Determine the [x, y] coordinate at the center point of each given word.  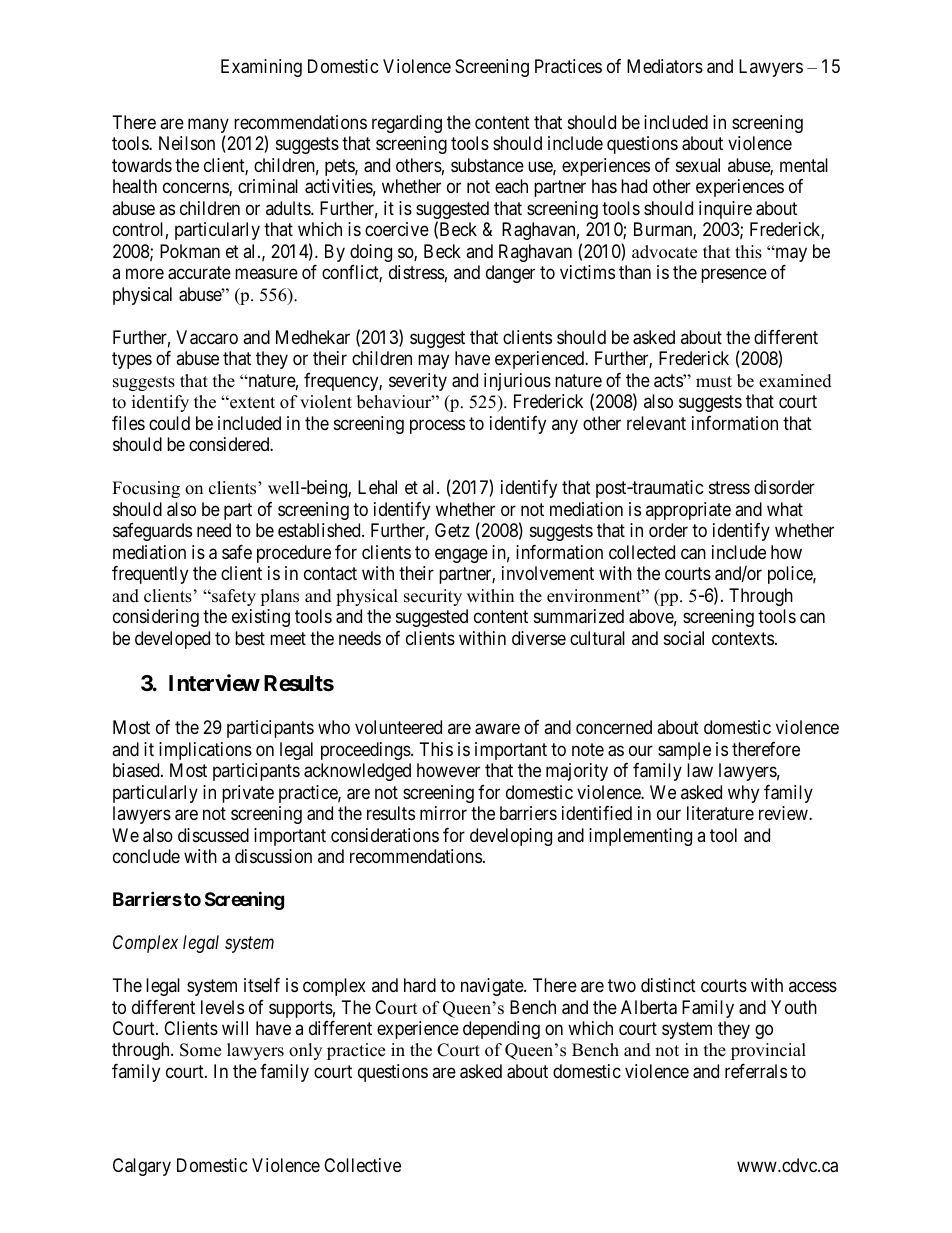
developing [511, 837]
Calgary [142, 1167]
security [433, 597]
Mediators [665, 66]
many [208, 127]
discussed [213, 835]
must [714, 382]
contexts [743, 638]
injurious [517, 382]
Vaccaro [207, 337]
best [250, 638]
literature [720, 813]
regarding [407, 124]
